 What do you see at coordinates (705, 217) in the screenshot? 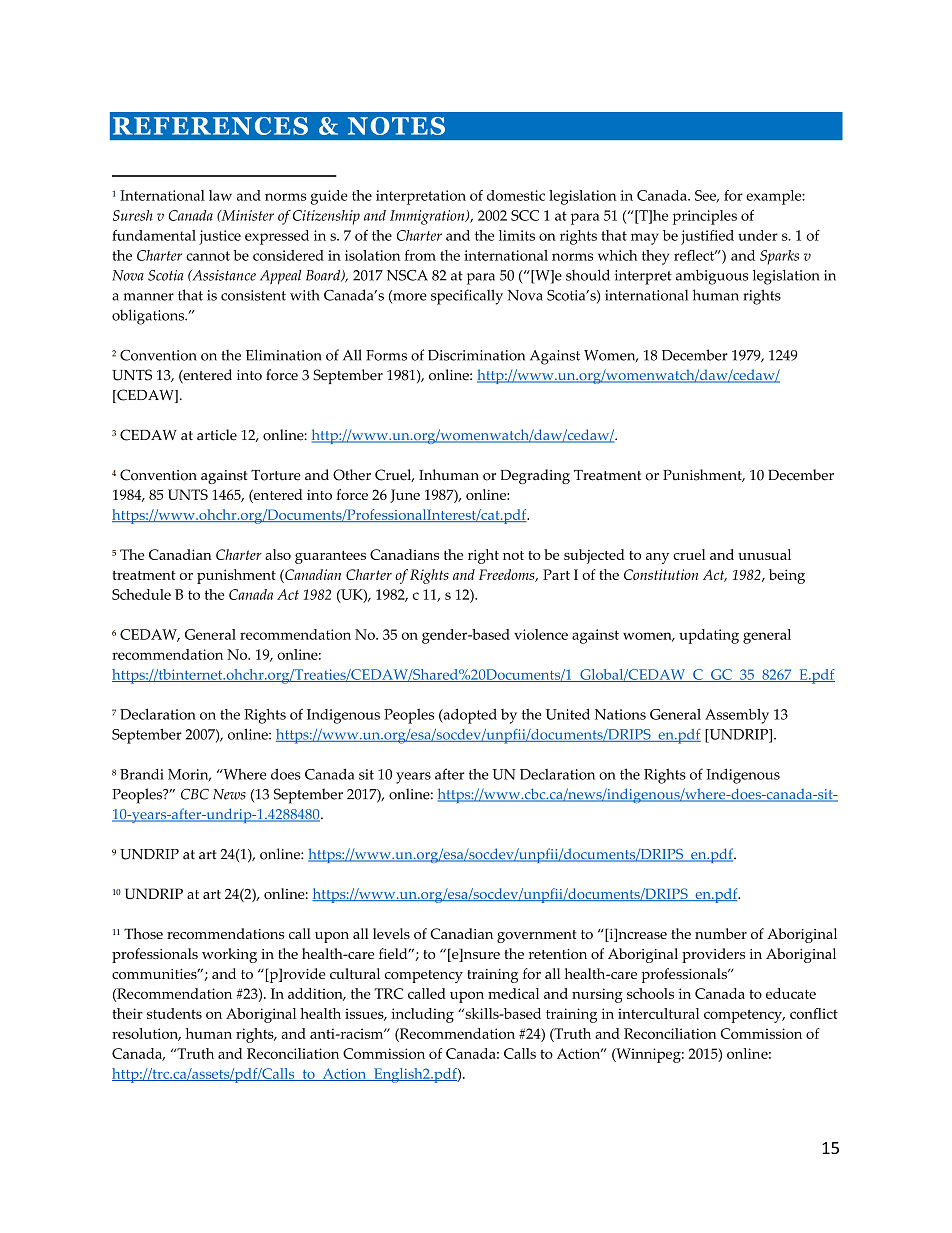
I see `principles` at bounding box center [705, 217].
